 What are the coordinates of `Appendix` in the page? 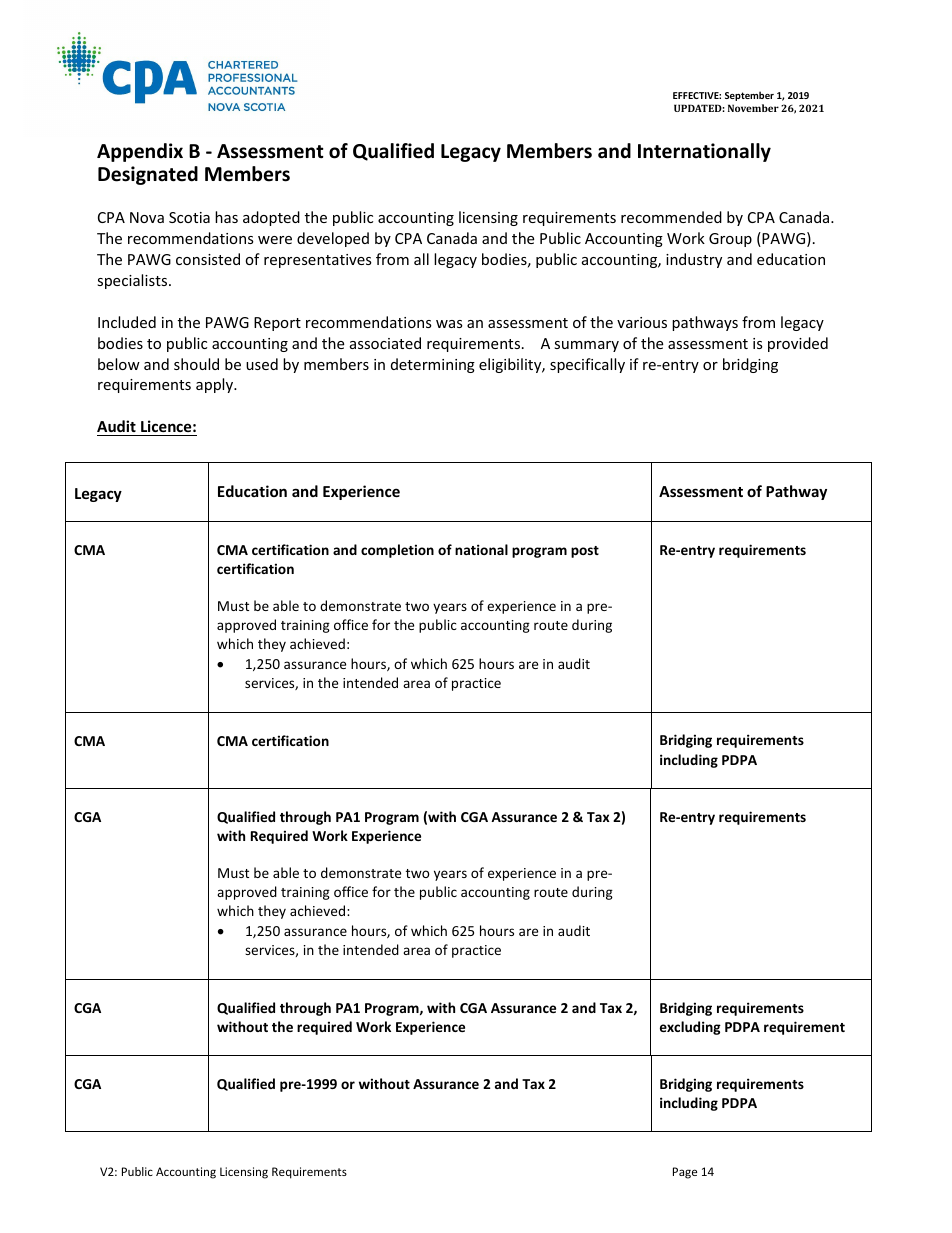 It's located at (140, 152).
